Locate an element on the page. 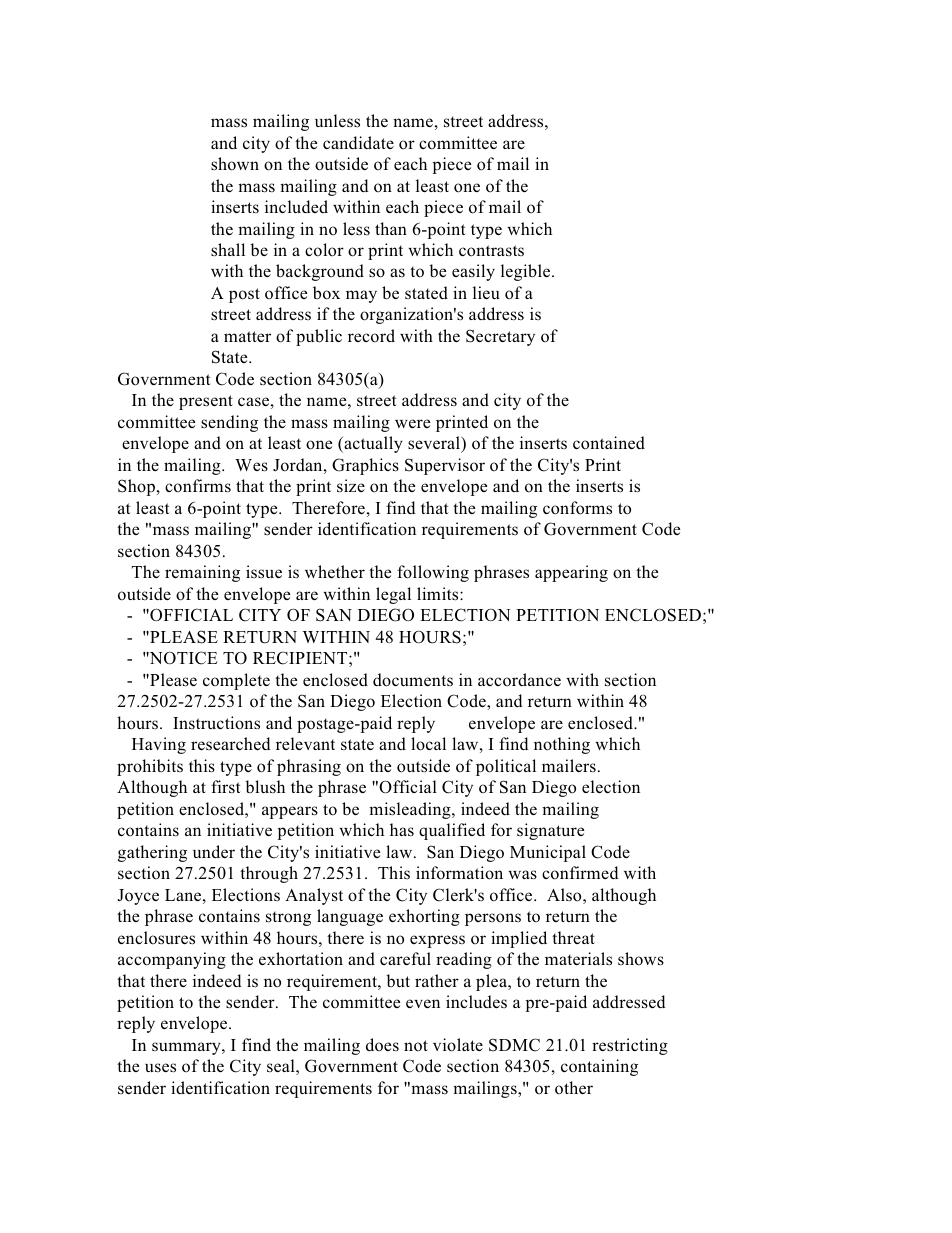 The height and width of the page is (1233, 952). appearing is located at coordinates (571, 573).
